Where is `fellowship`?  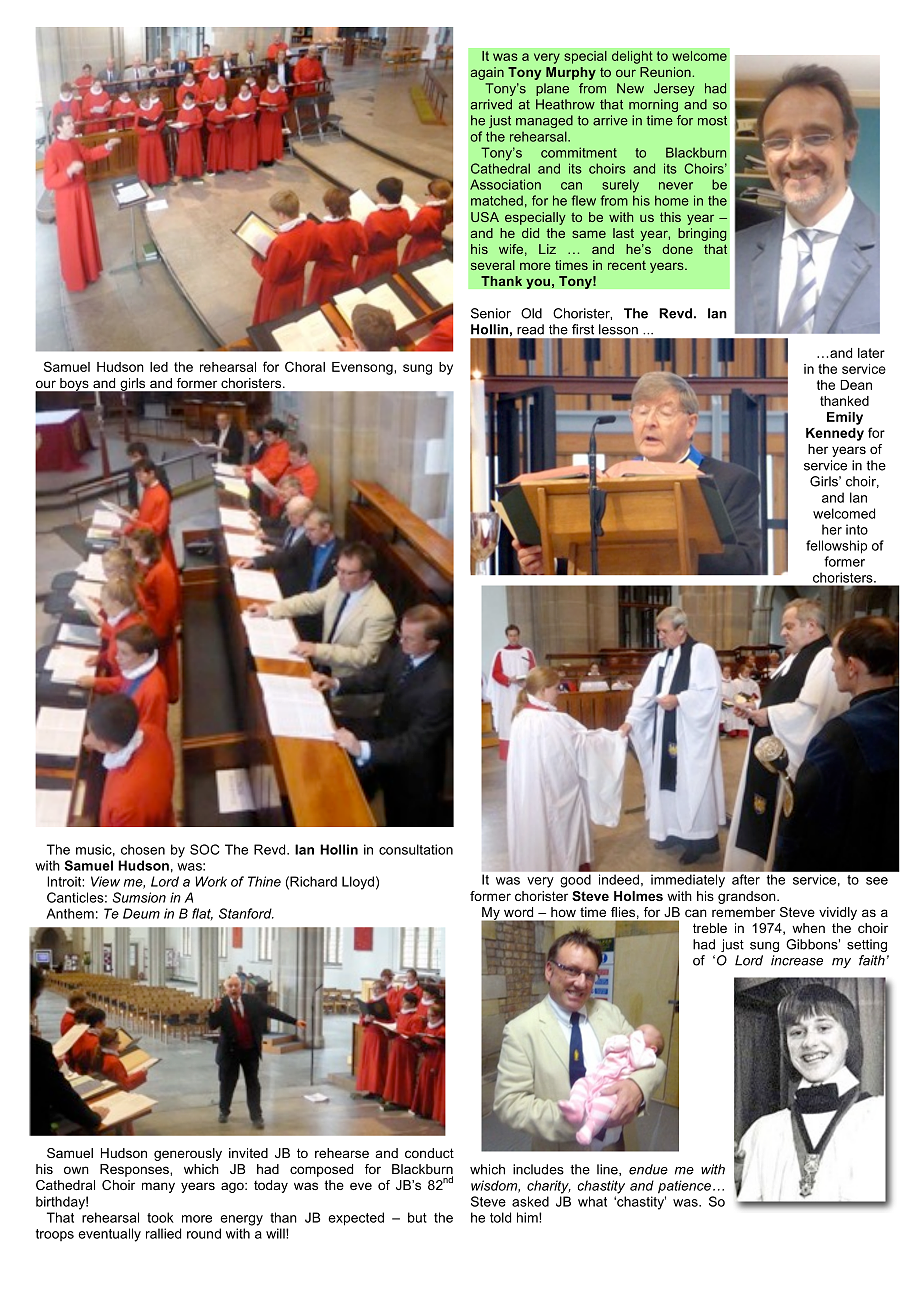 fellowship is located at coordinates (836, 547).
